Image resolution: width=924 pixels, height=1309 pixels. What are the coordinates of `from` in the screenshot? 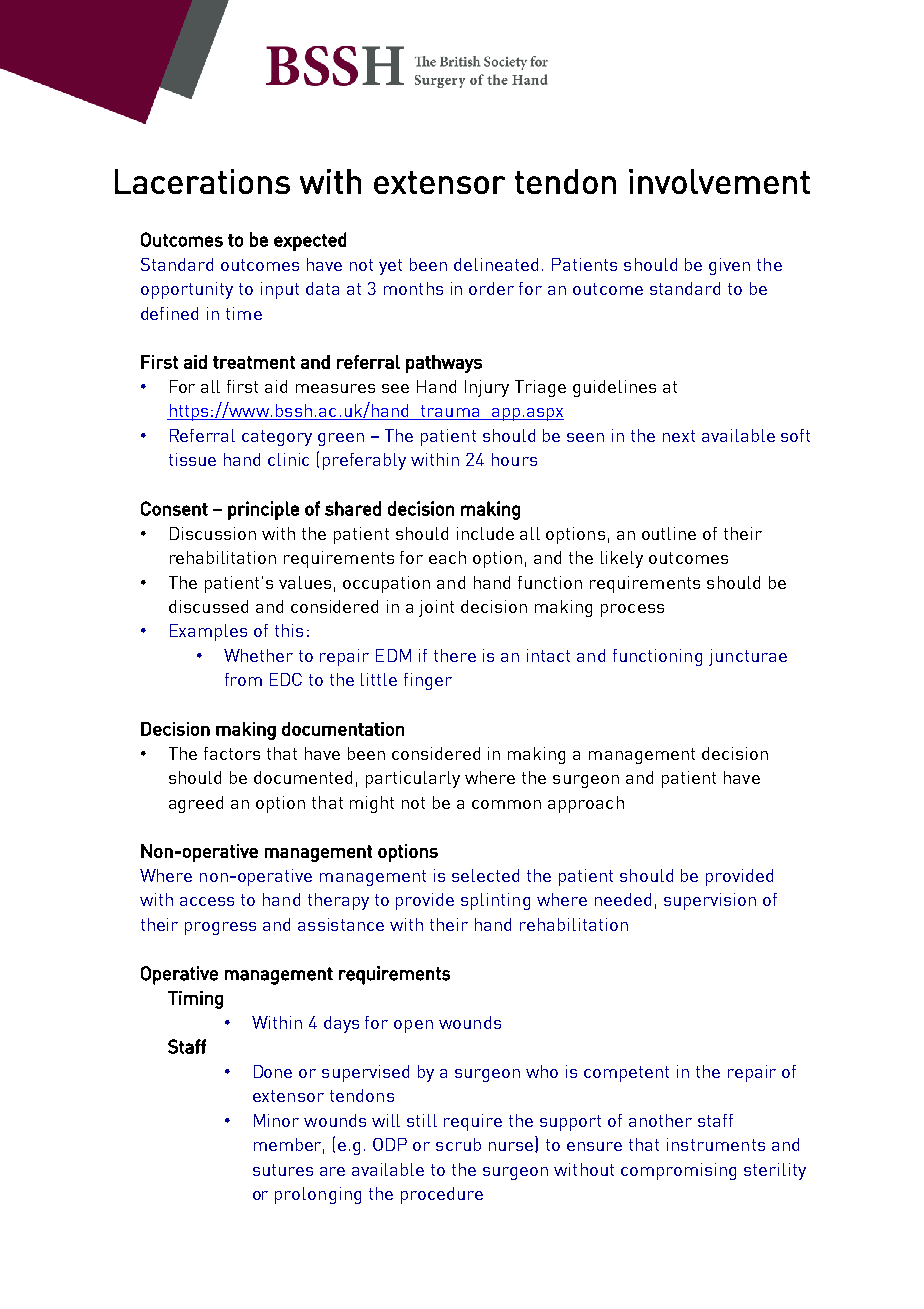 It's located at (243, 679).
